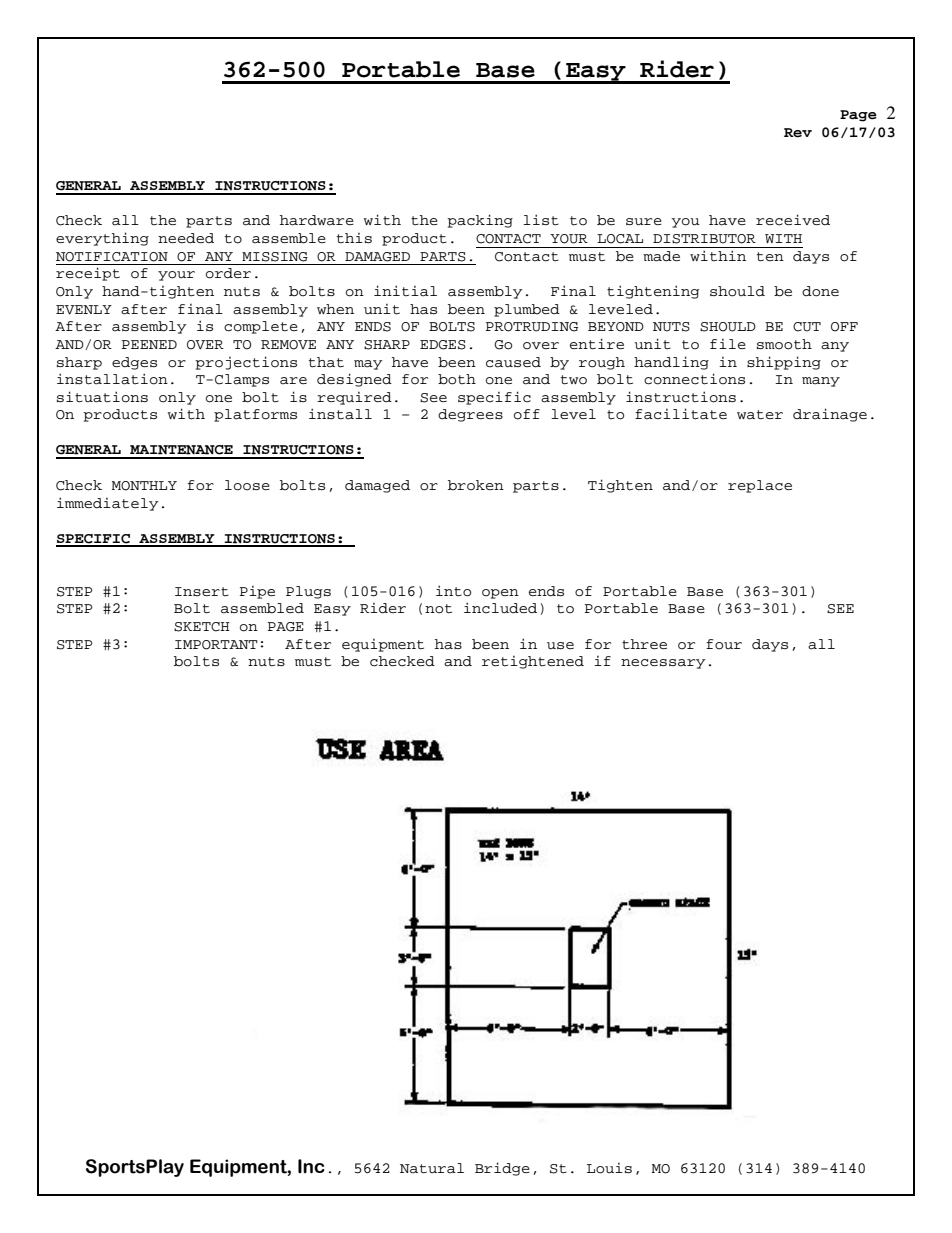 The width and height of the screenshot is (952, 1233). I want to click on projections, so click(246, 363).
